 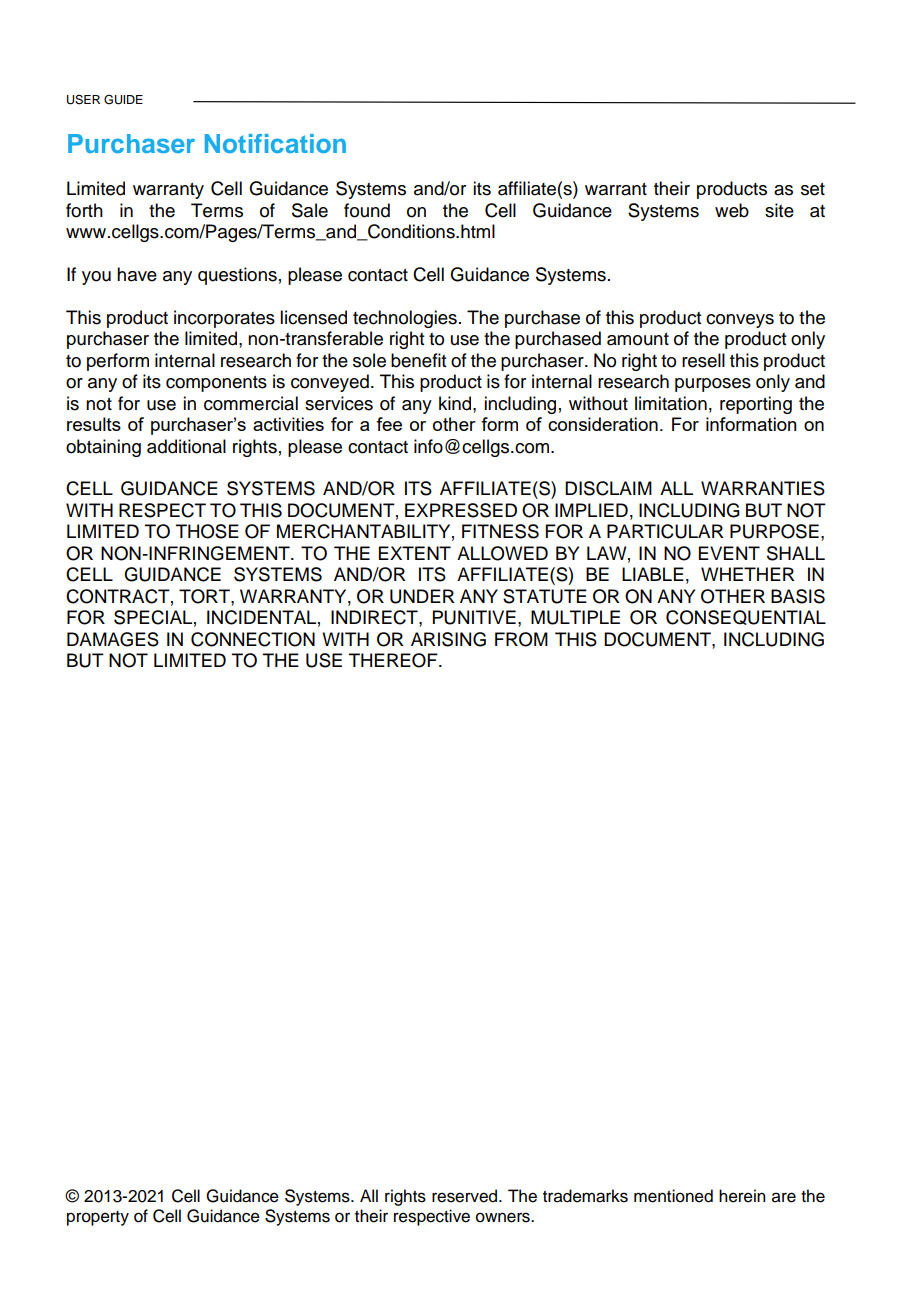 I want to click on property, so click(x=98, y=1218).
